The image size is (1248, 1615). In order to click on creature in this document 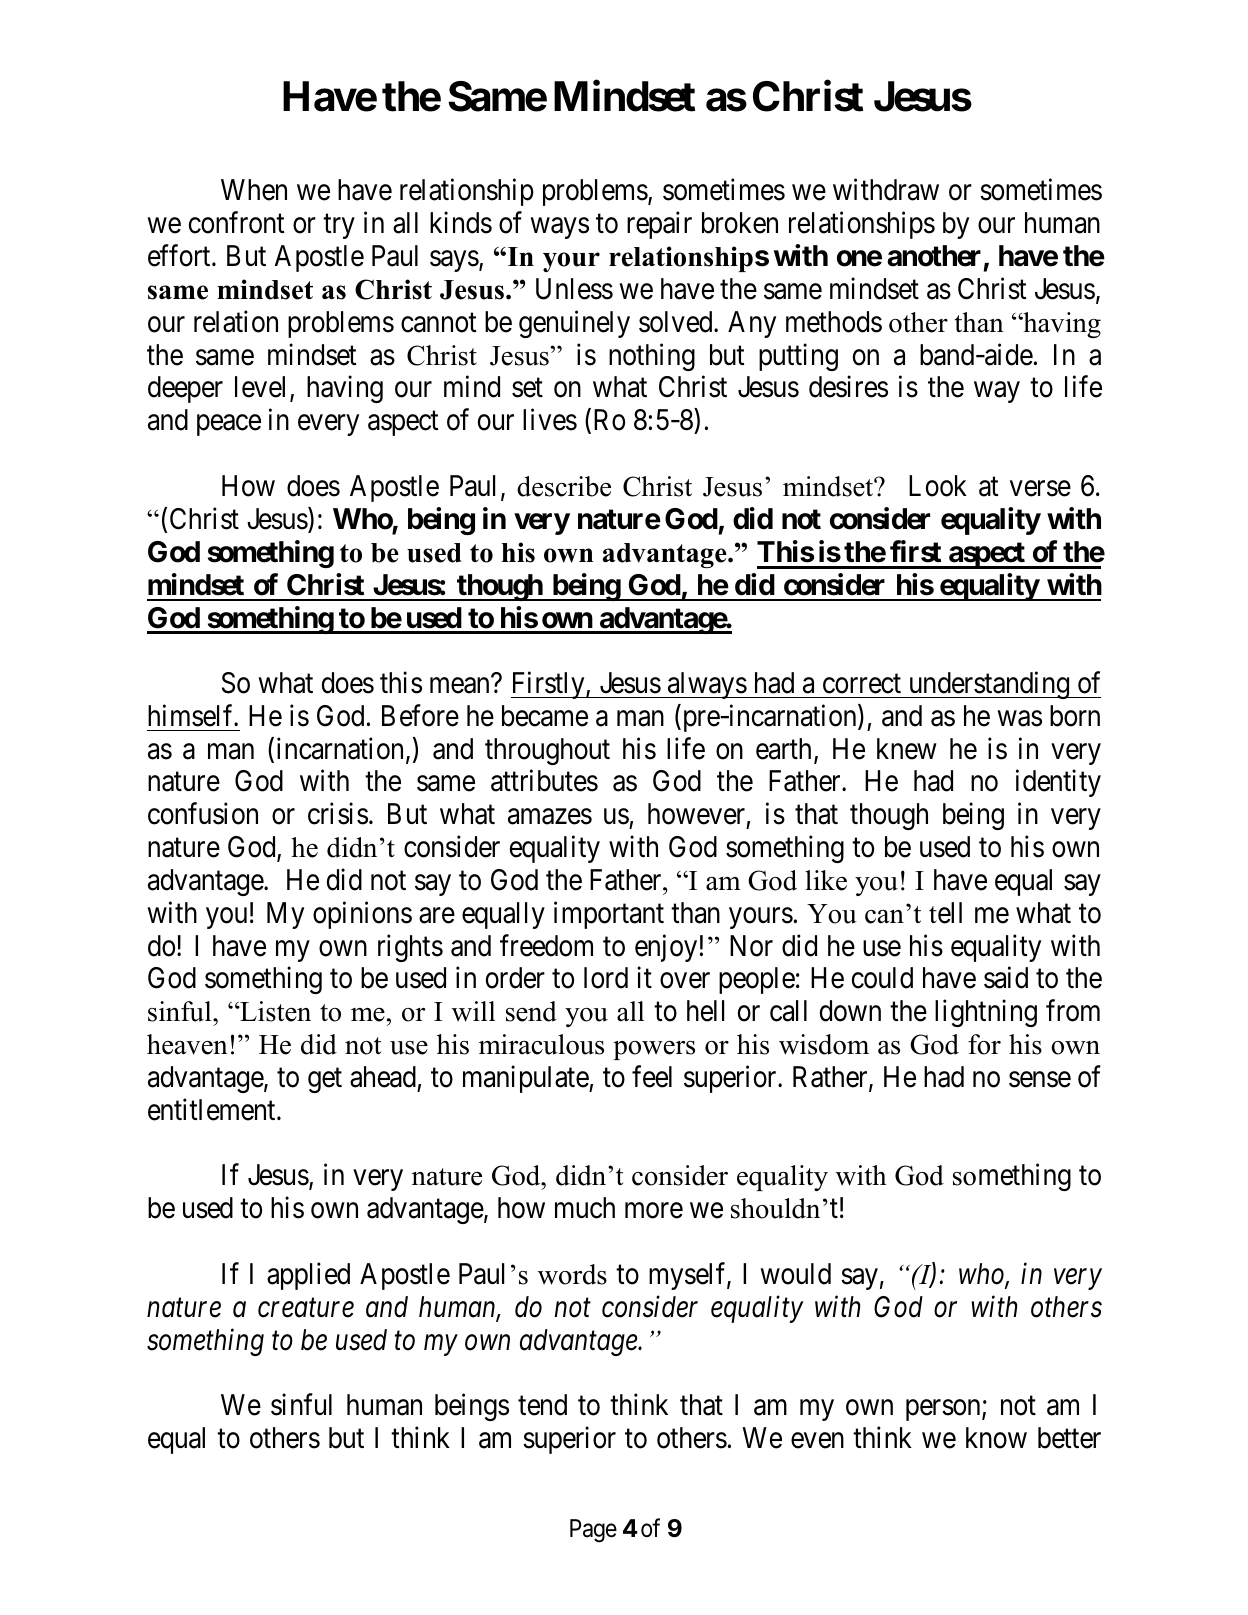, I will do `click(306, 1308)`.
